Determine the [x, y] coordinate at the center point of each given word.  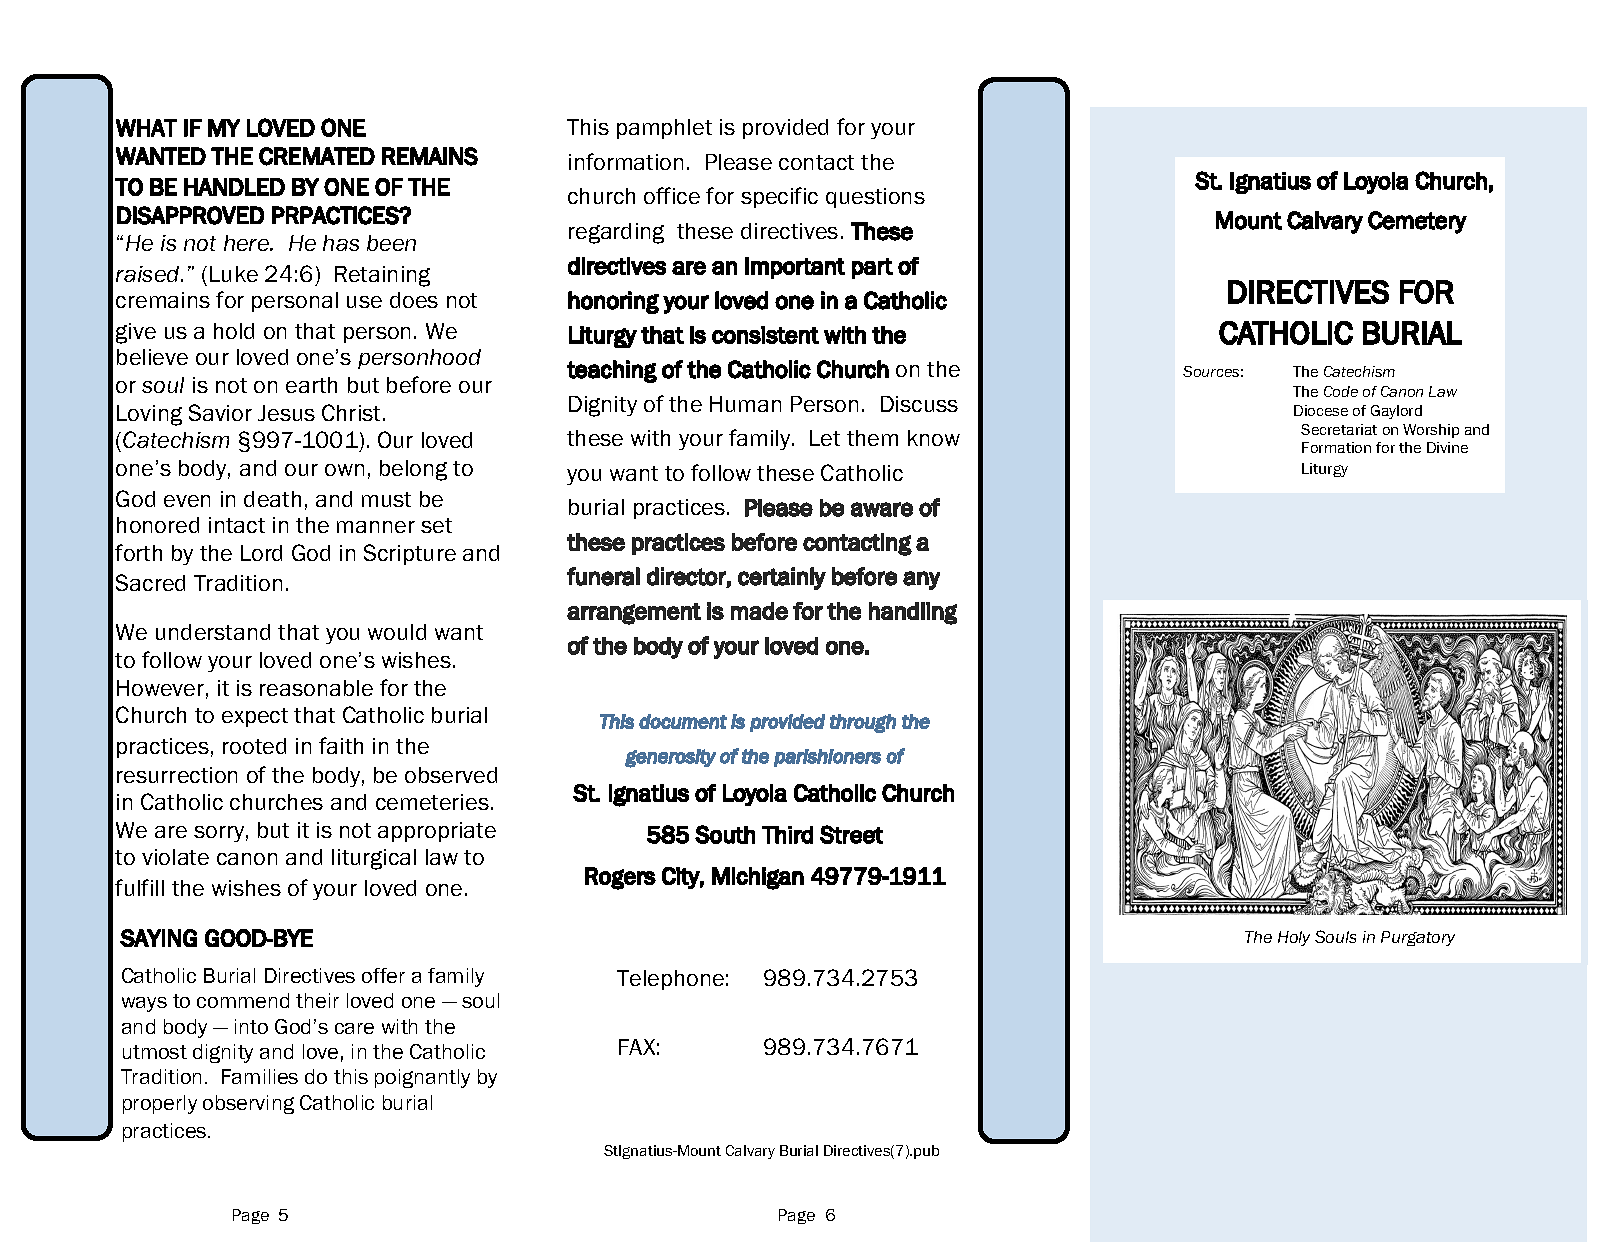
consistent [765, 335]
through [863, 723]
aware [882, 509]
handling [913, 613]
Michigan [758, 878]
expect [255, 717]
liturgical [374, 859]
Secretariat [1339, 429]
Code [1341, 391]
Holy [1294, 938]
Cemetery [1417, 222]
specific [779, 197]
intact [237, 525]
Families [260, 1076]
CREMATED [317, 156]
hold [234, 331]
